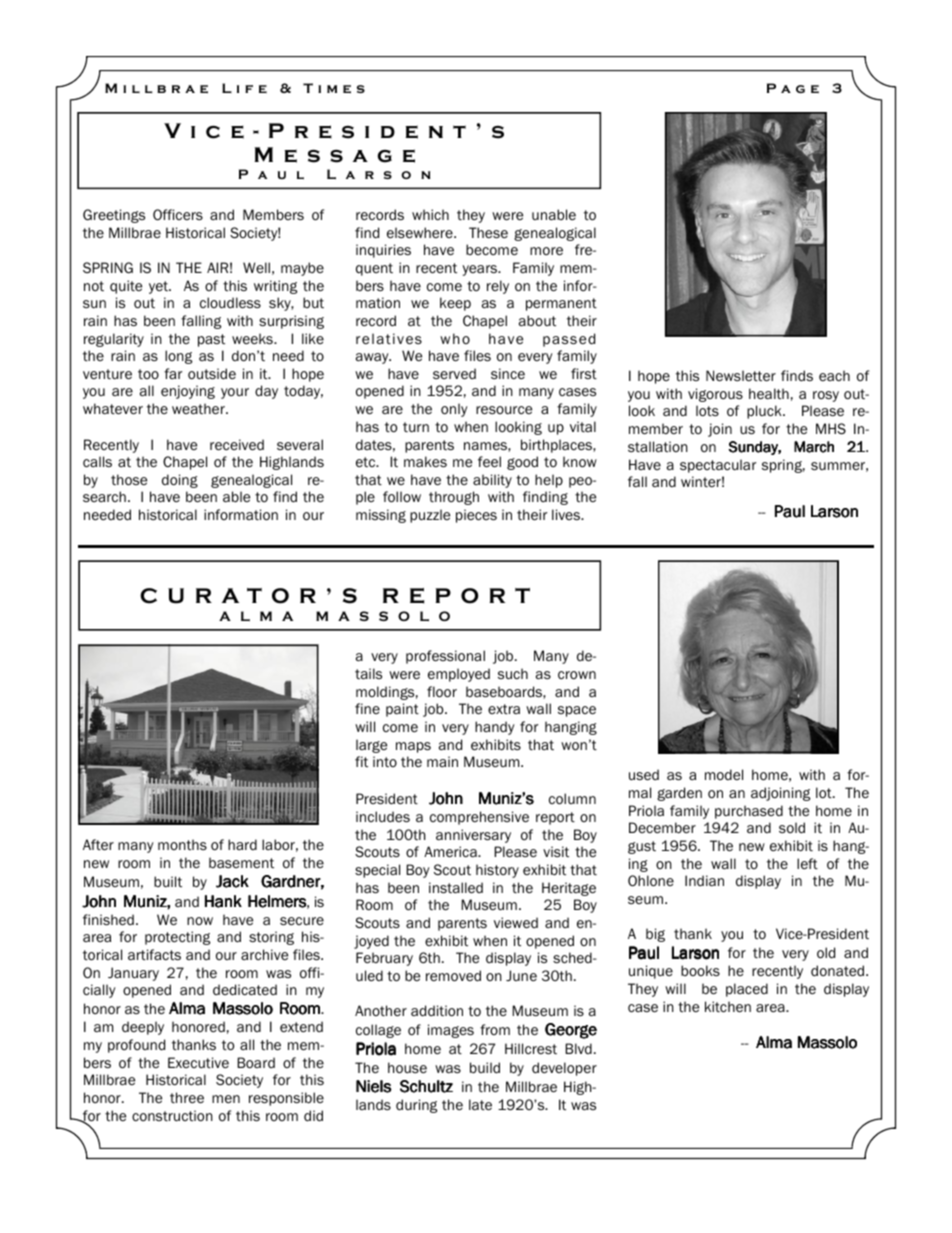 The width and height of the document is (952, 1233). Describe the element at coordinates (480, 1105) in the document. I see `late` at that location.
